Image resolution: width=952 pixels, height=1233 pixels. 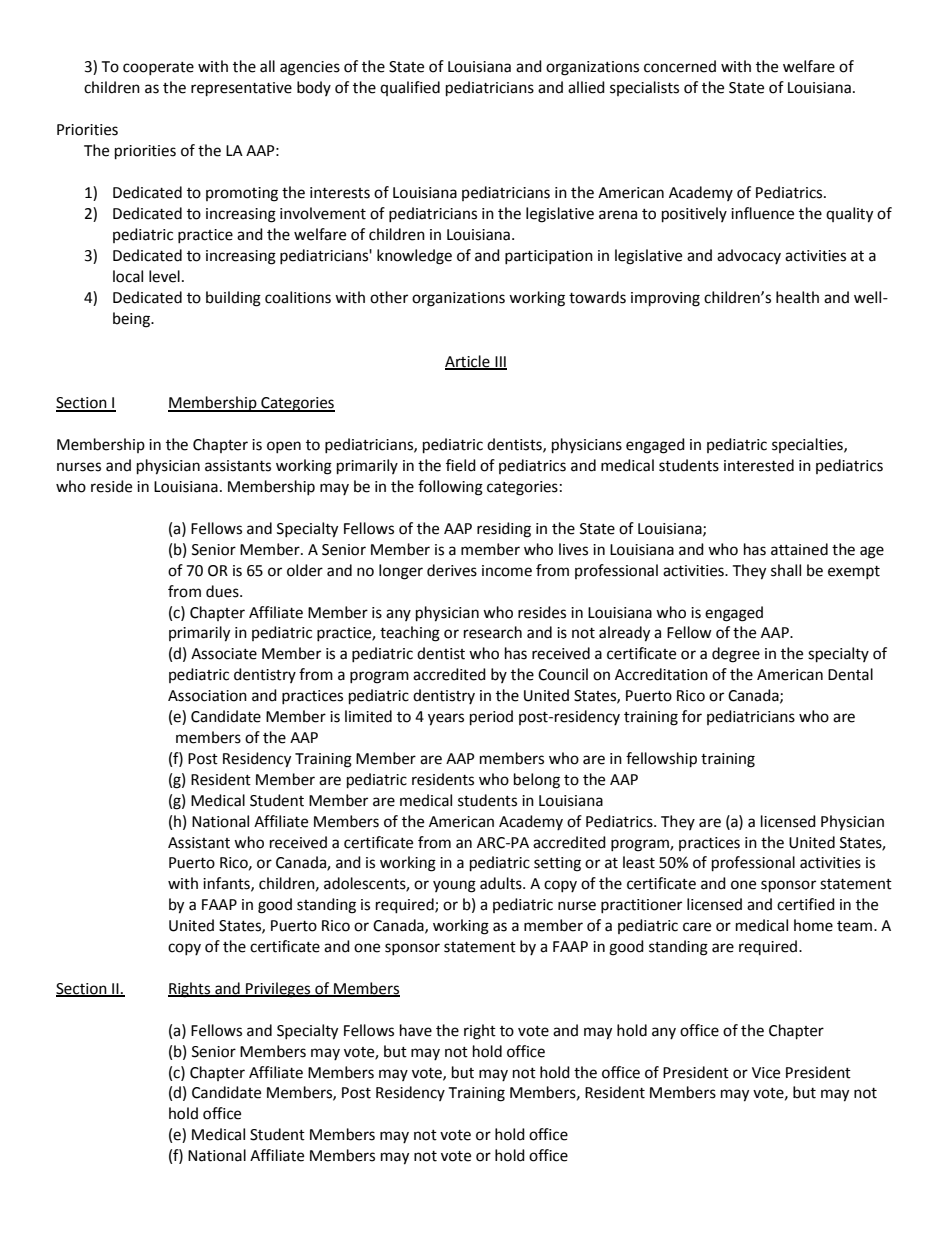 I want to click on shall, so click(x=786, y=570).
